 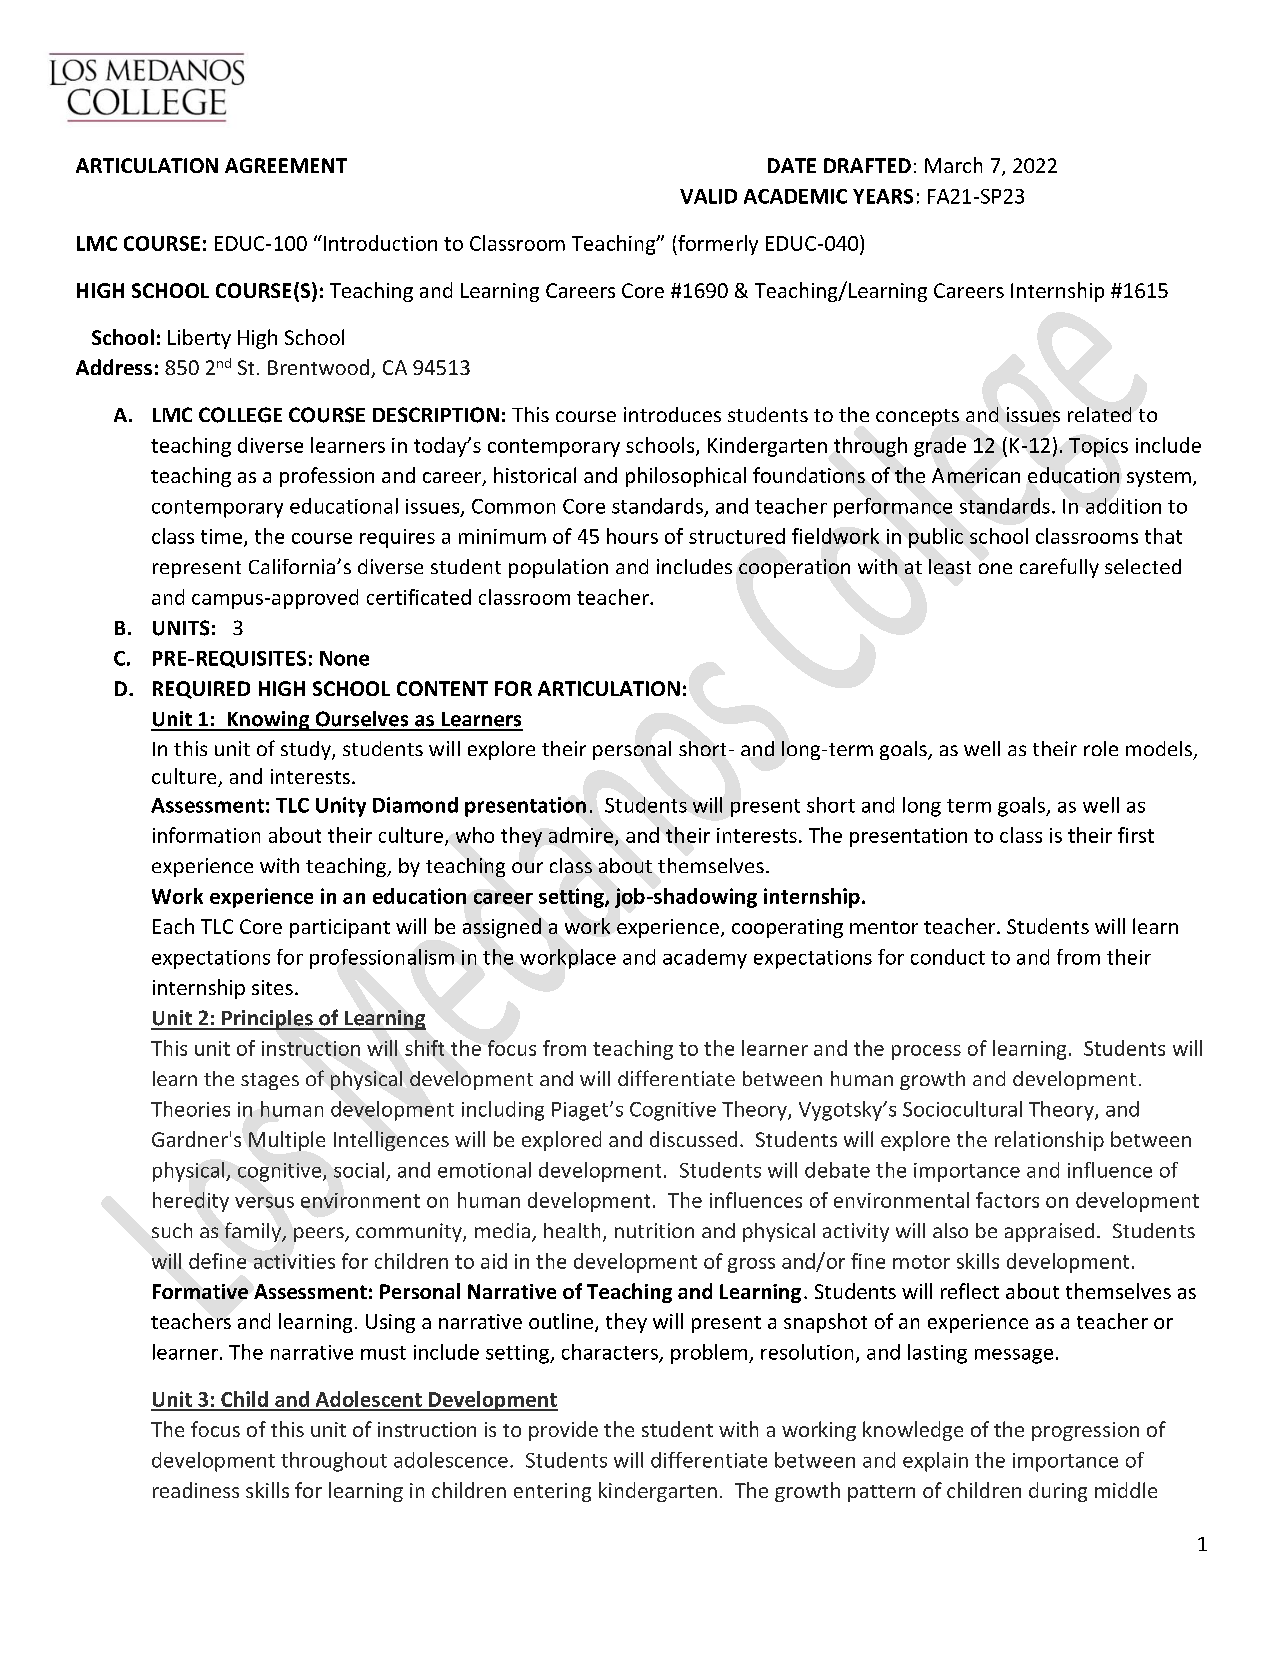 I want to click on VALID, so click(x=708, y=196).
